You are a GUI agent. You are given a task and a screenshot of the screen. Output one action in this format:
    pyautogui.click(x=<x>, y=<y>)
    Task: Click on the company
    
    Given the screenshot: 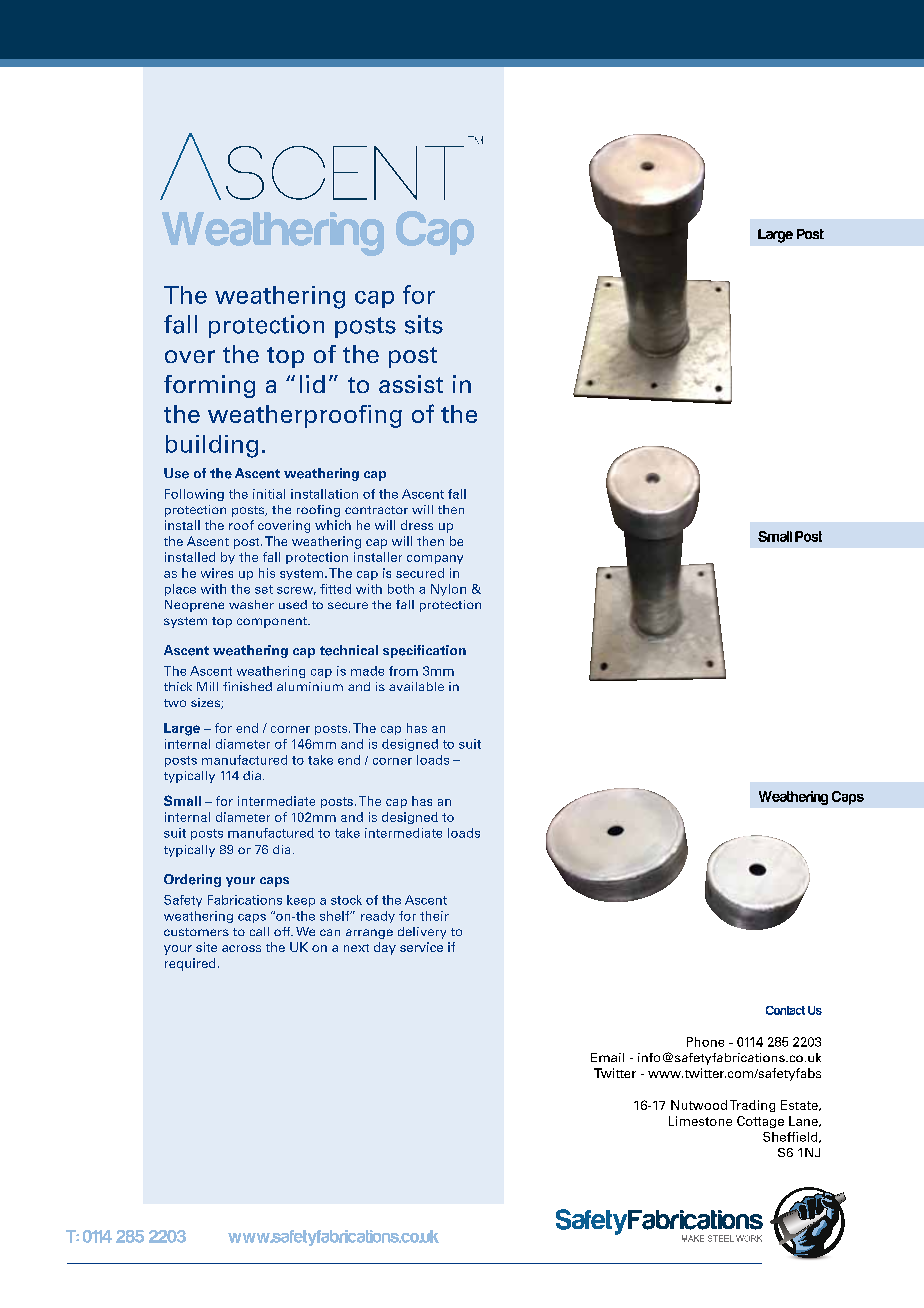 What is the action you would take?
    pyautogui.click(x=435, y=559)
